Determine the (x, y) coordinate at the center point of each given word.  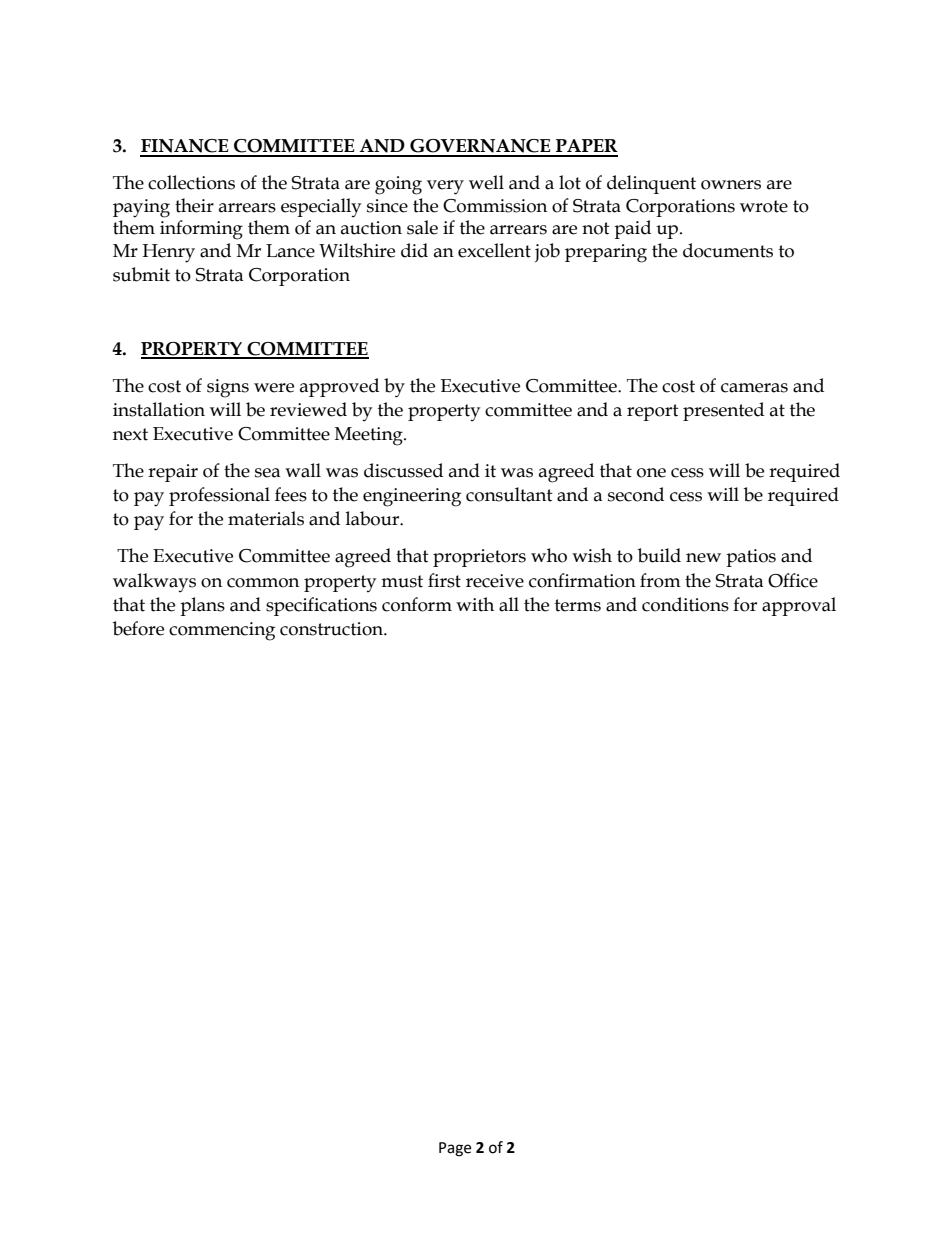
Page (455, 1149)
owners (731, 185)
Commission (495, 206)
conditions (685, 604)
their (194, 205)
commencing (222, 631)
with (475, 604)
